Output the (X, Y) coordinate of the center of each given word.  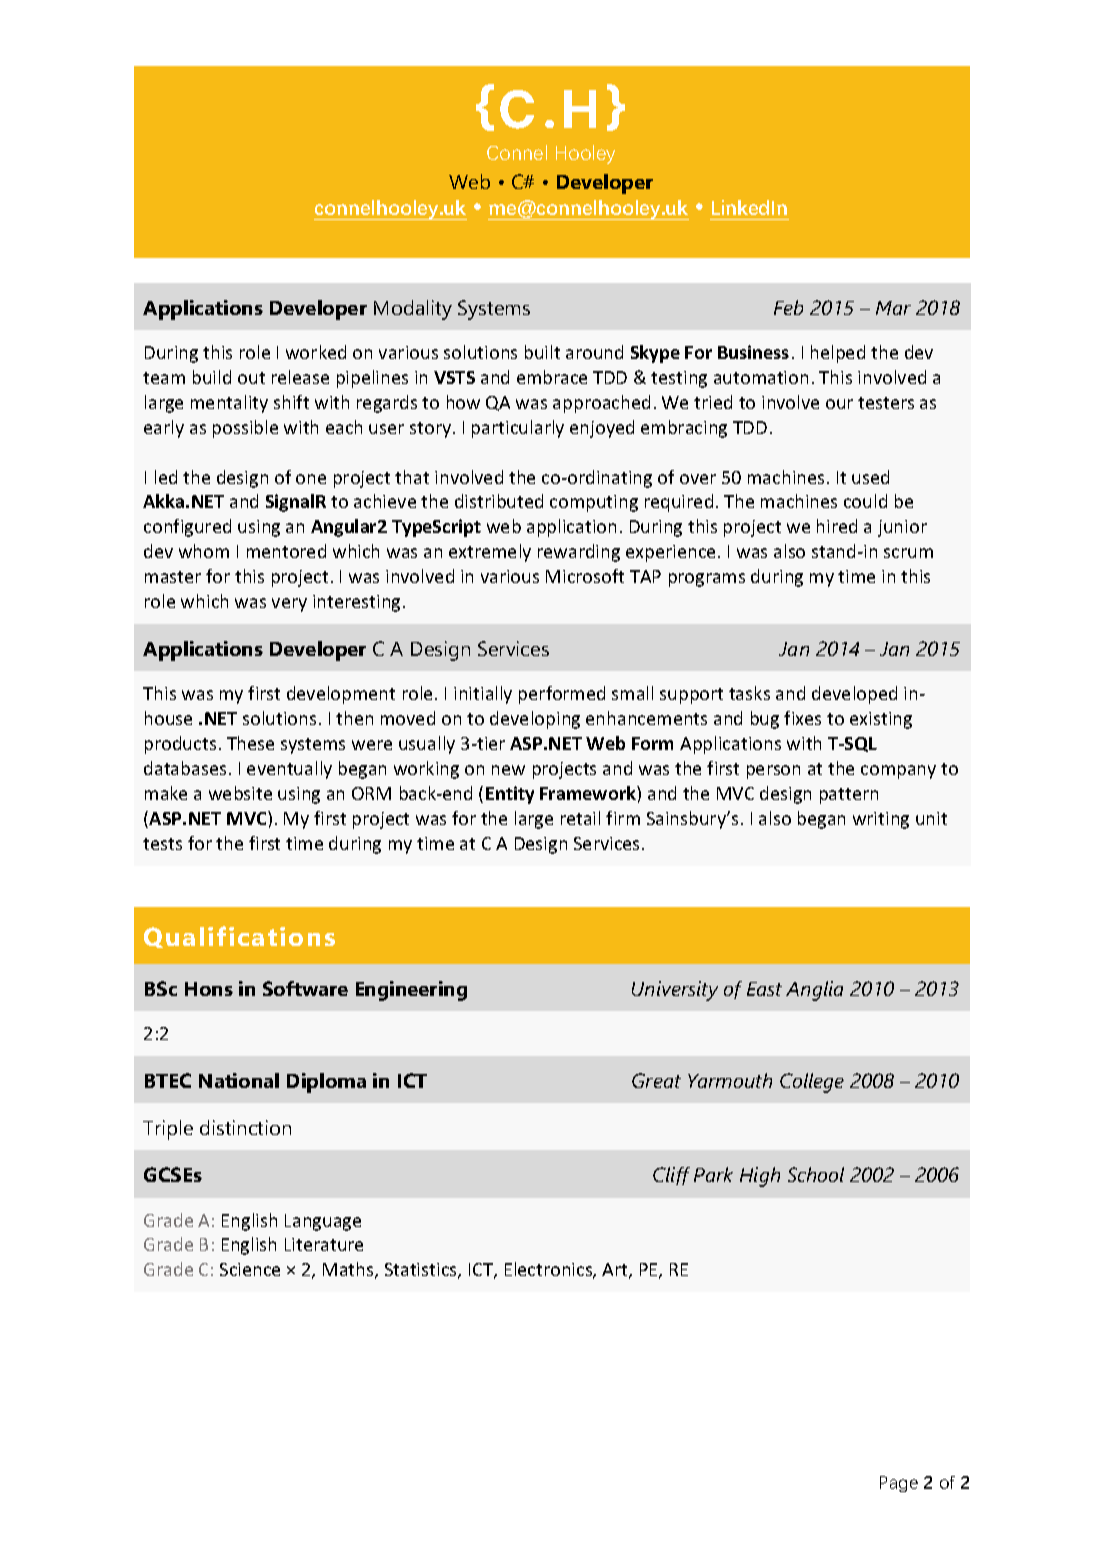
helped (838, 354)
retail (580, 818)
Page (899, 1484)
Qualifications (239, 937)
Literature (324, 1244)
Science (250, 1269)
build (212, 377)
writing (881, 820)
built (542, 352)
